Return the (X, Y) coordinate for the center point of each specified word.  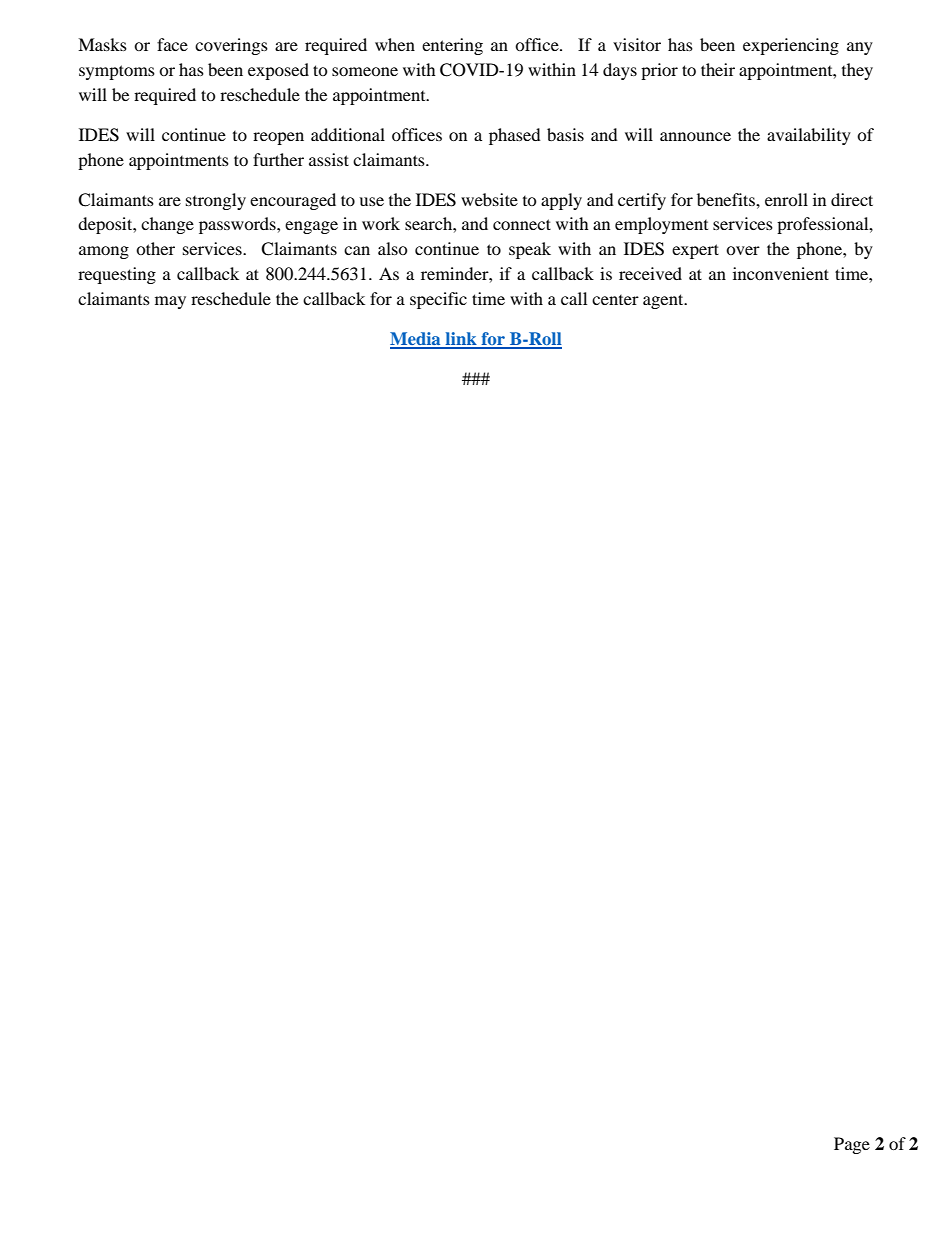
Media (416, 340)
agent (664, 301)
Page (852, 1145)
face (172, 44)
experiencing (791, 46)
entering (452, 46)
